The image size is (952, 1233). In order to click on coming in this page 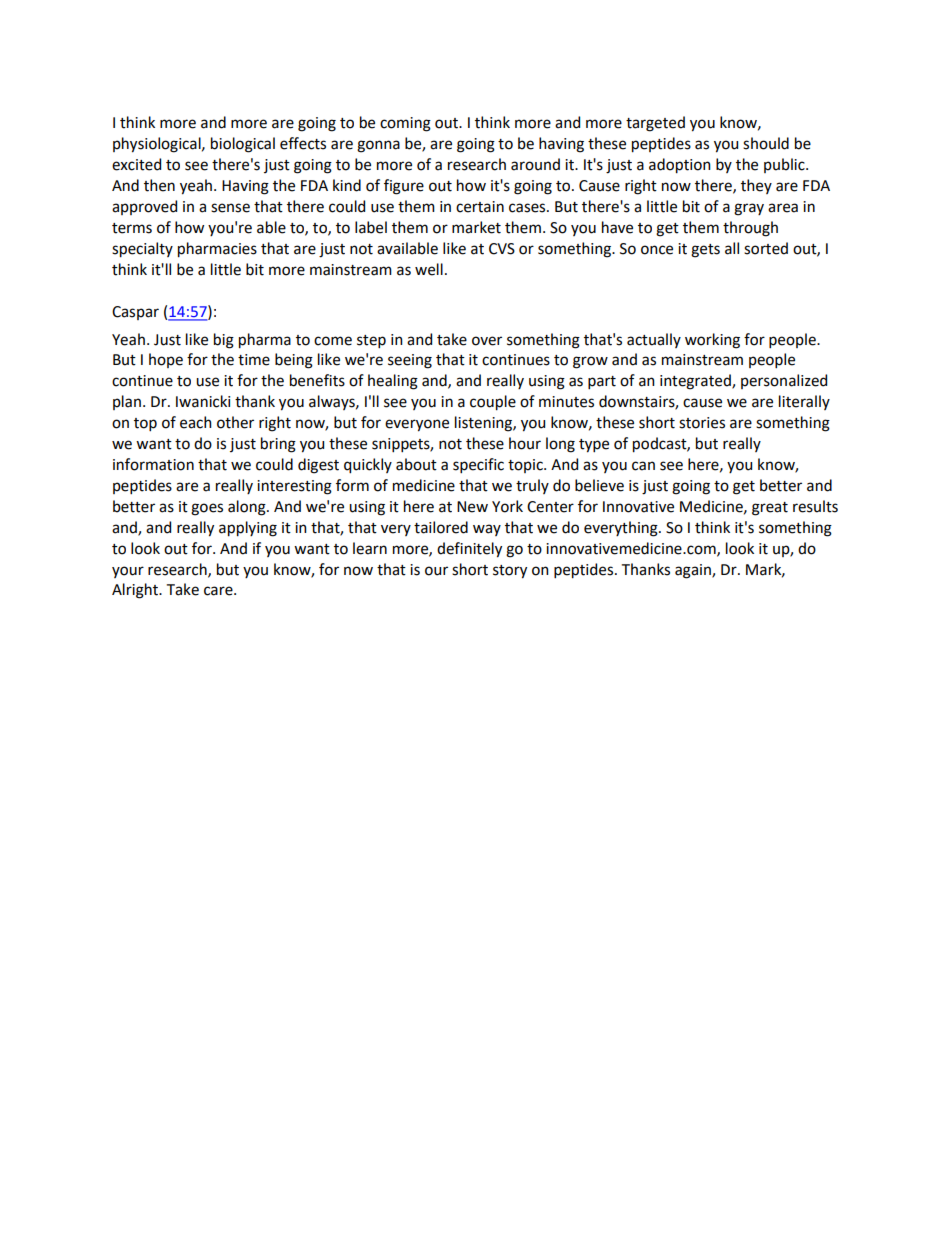, I will do `click(405, 124)`.
